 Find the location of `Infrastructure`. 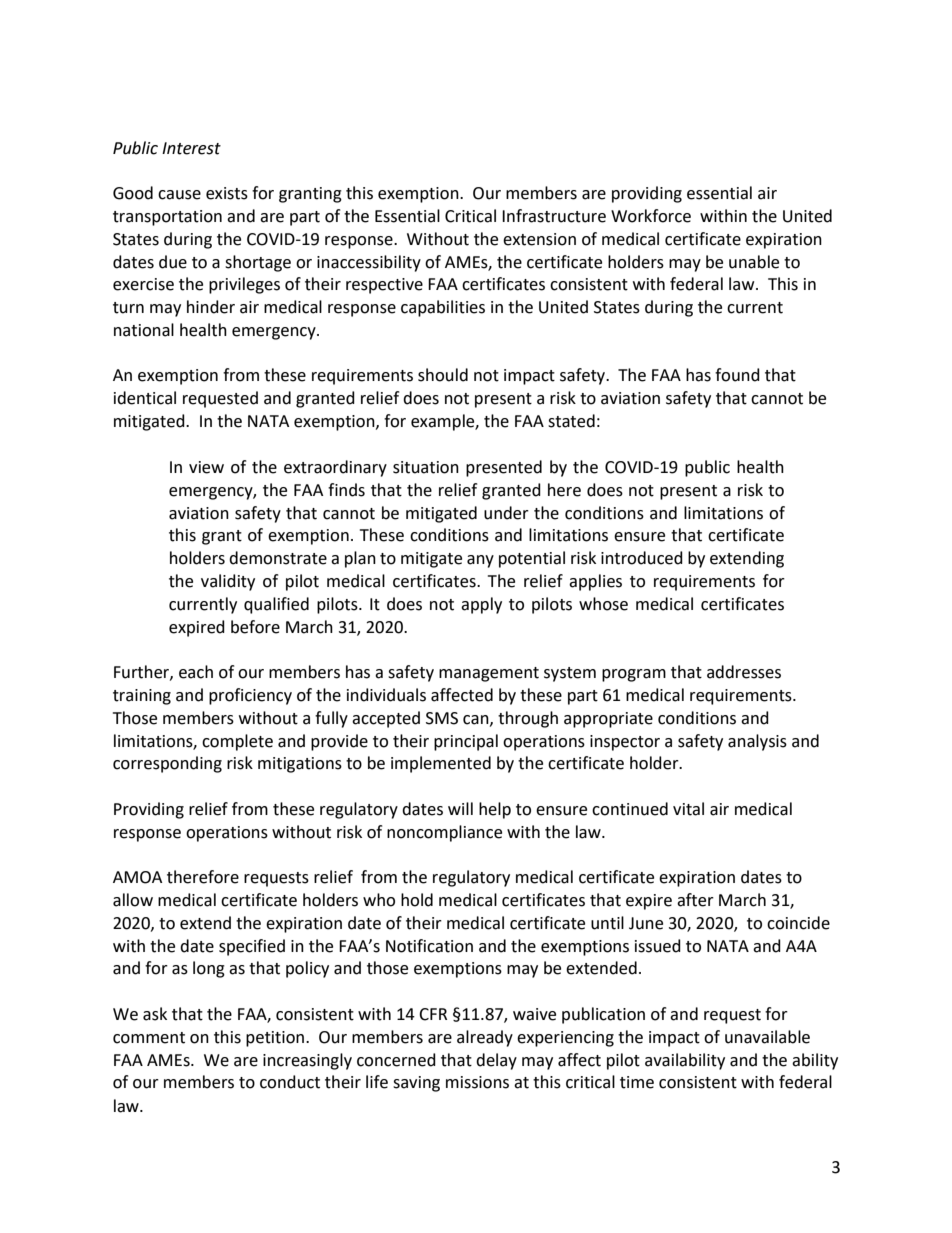

Infrastructure is located at coordinates (554, 216).
